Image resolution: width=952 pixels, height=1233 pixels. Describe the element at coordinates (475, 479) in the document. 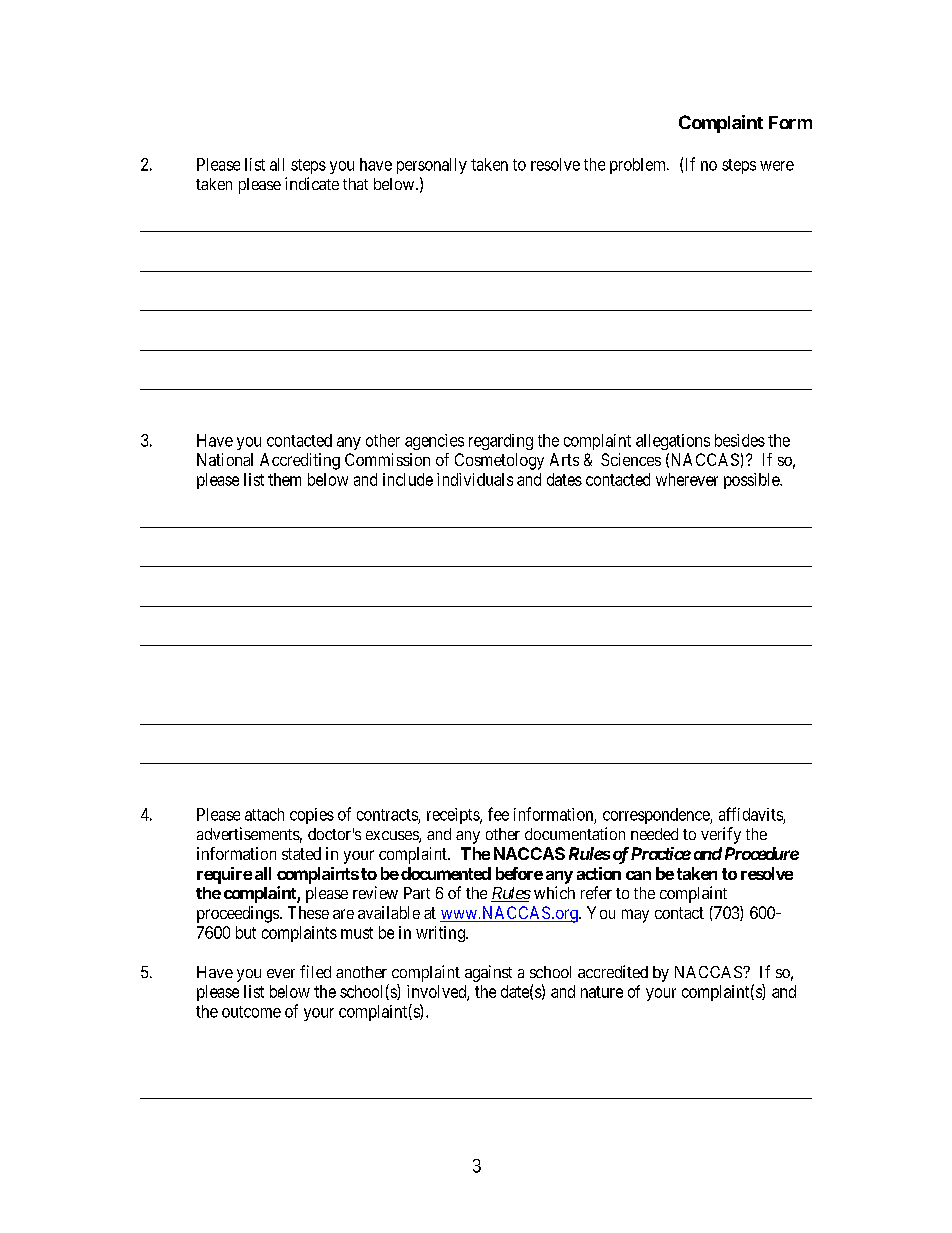

I see `individuals` at that location.
